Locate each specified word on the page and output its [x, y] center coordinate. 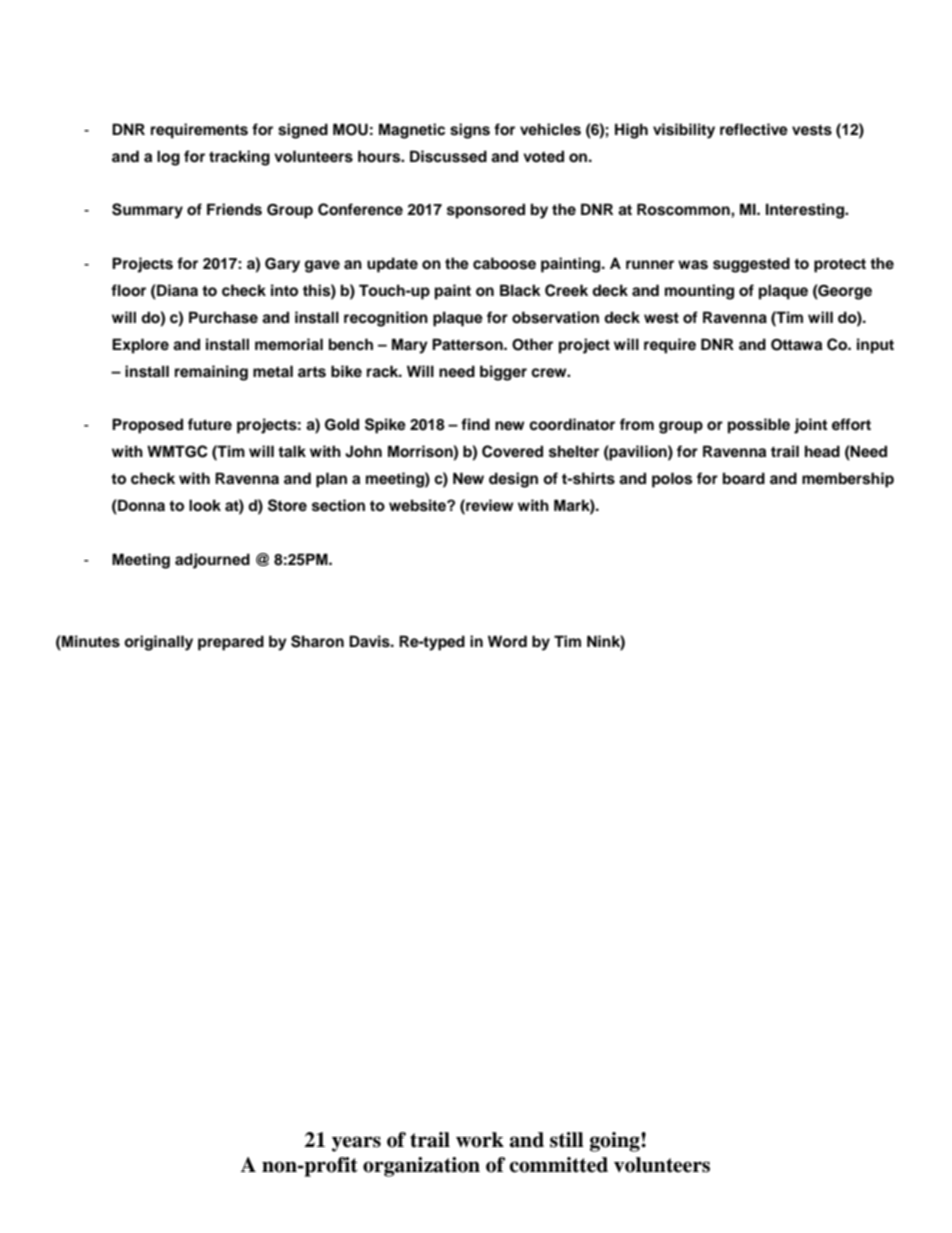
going [616, 1142]
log [168, 158]
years [356, 1144]
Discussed [448, 156]
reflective [754, 129]
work [480, 1140]
